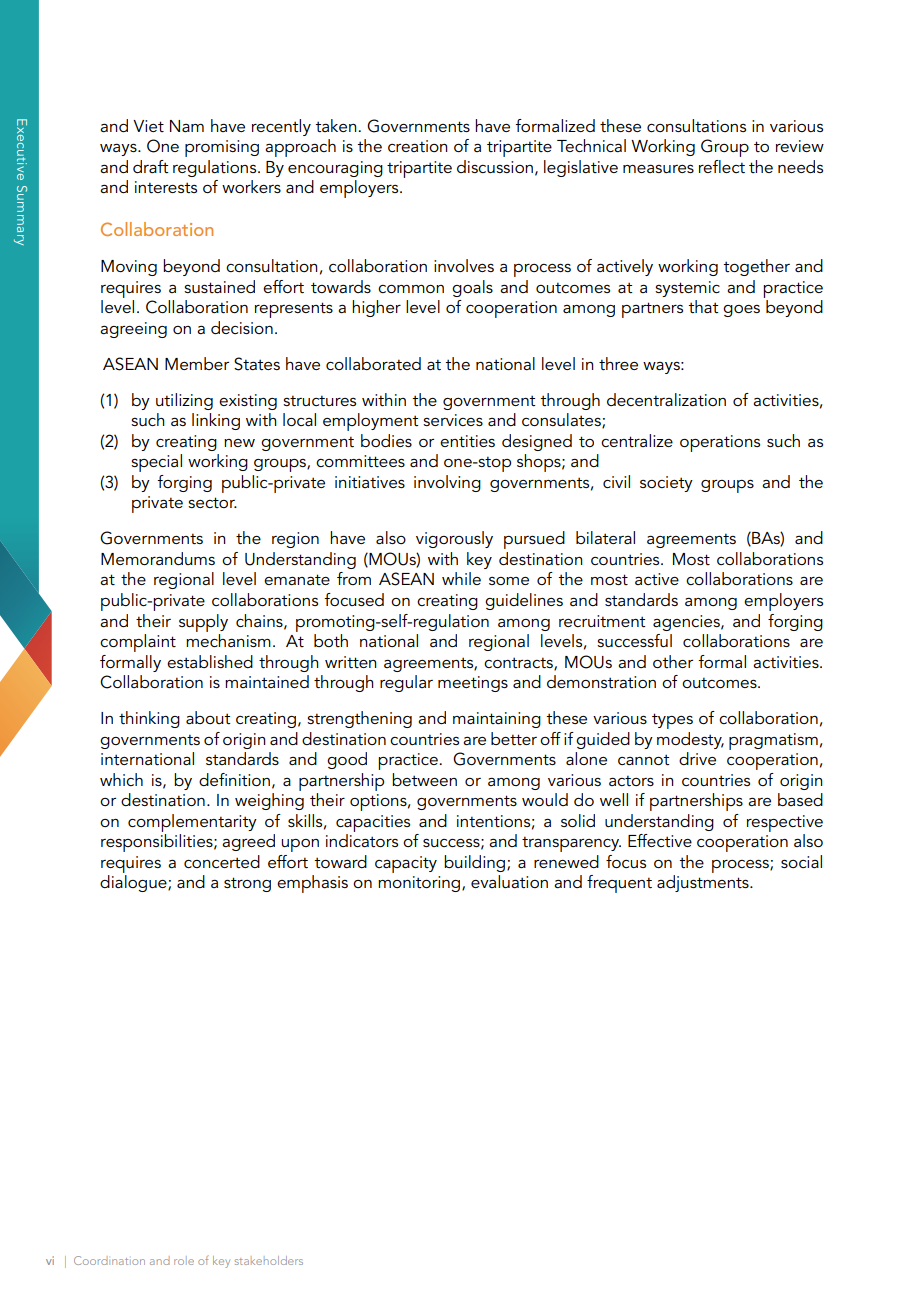 Image resolution: width=924 pixels, height=1308 pixels. Describe the element at coordinates (222, 861) in the page. I see `concerted` at that location.
